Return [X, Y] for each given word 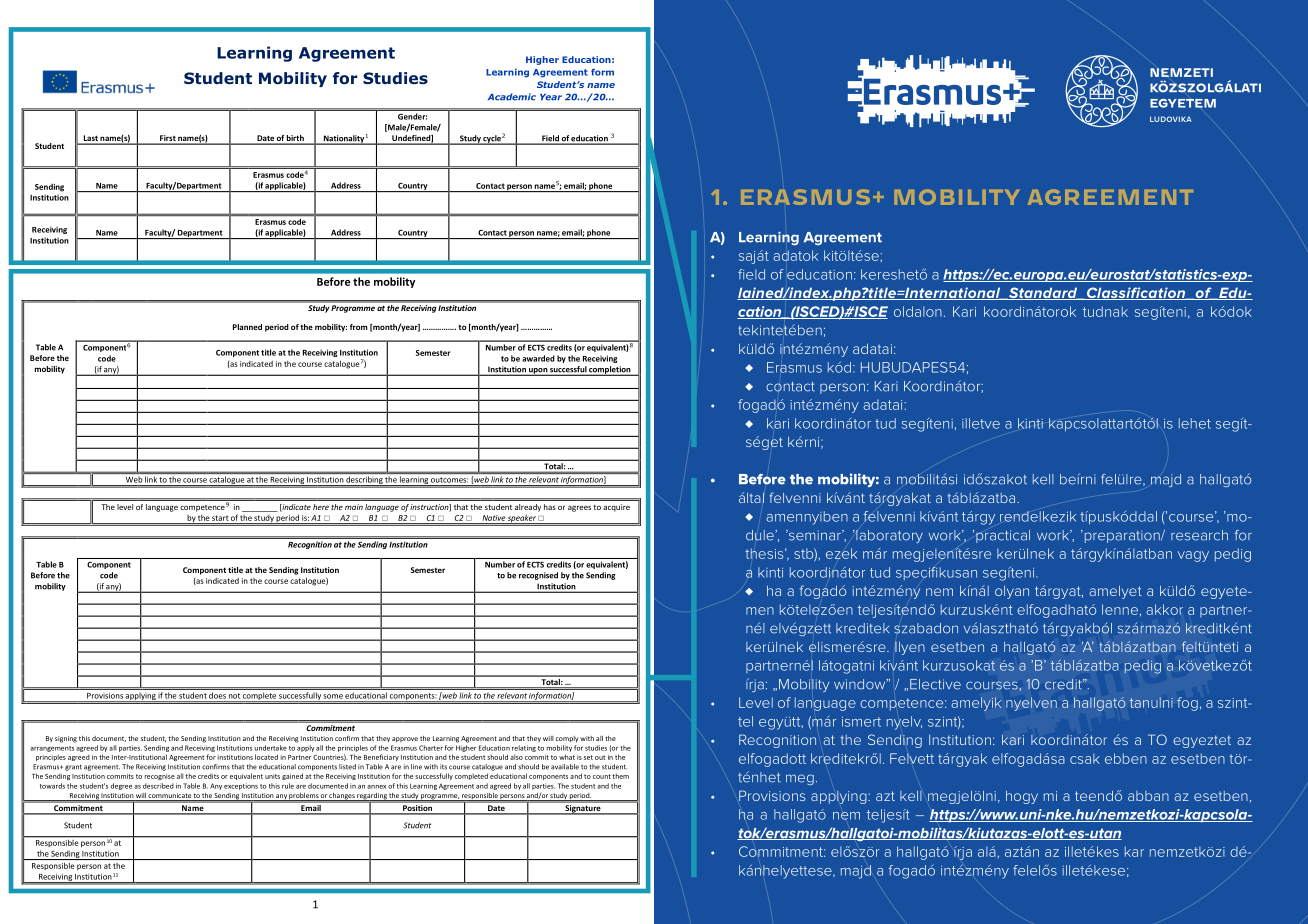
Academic [512, 97]
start [220, 518]
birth [295, 139]
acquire [616, 508]
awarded [538, 358]
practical [1003, 536]
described [158, 786]
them [621, 776]
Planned [247, 327]
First [167, 139]
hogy [1022, 797]
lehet [1195, 423]
